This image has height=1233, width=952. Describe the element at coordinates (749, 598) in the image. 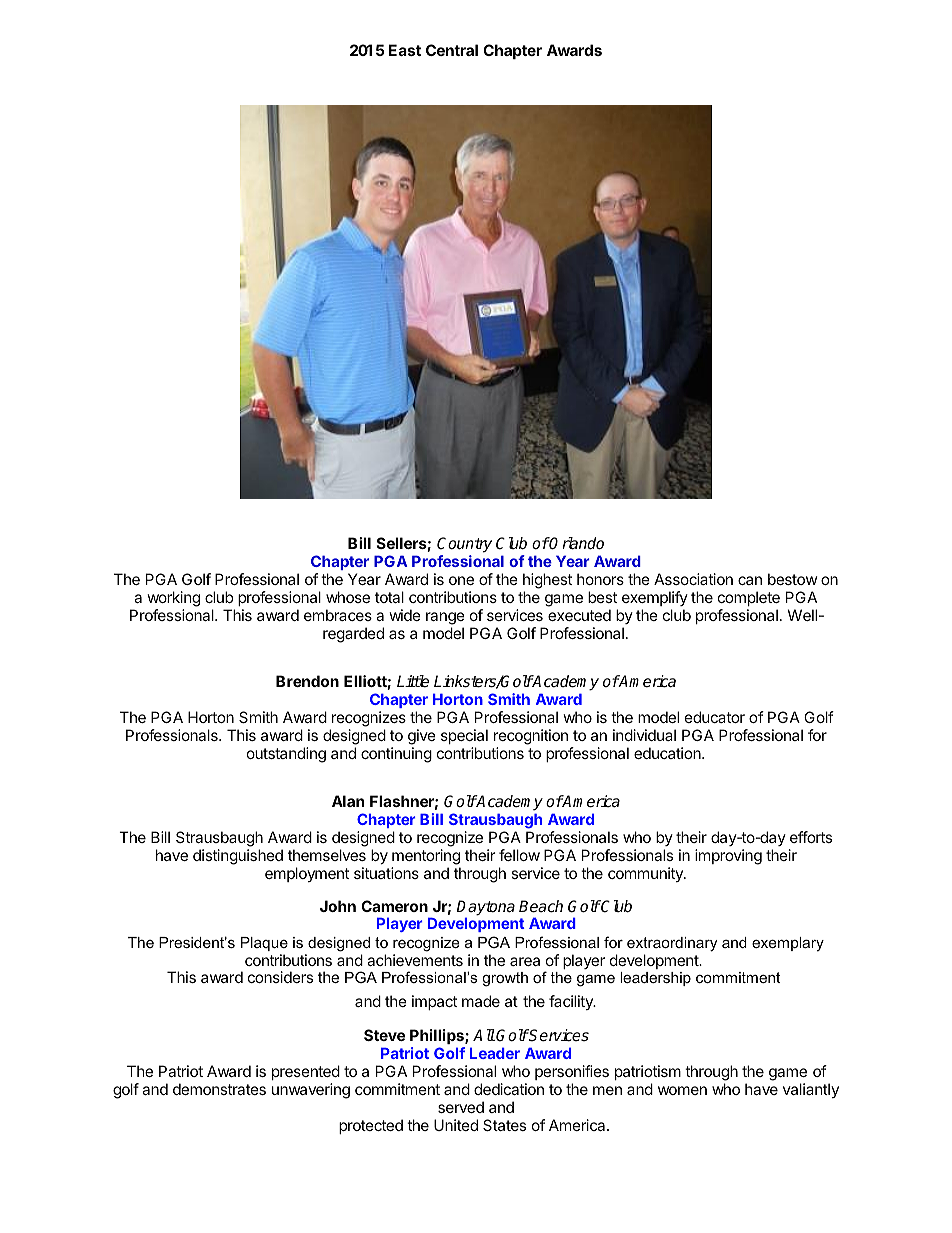

I see `complete` at that location.
